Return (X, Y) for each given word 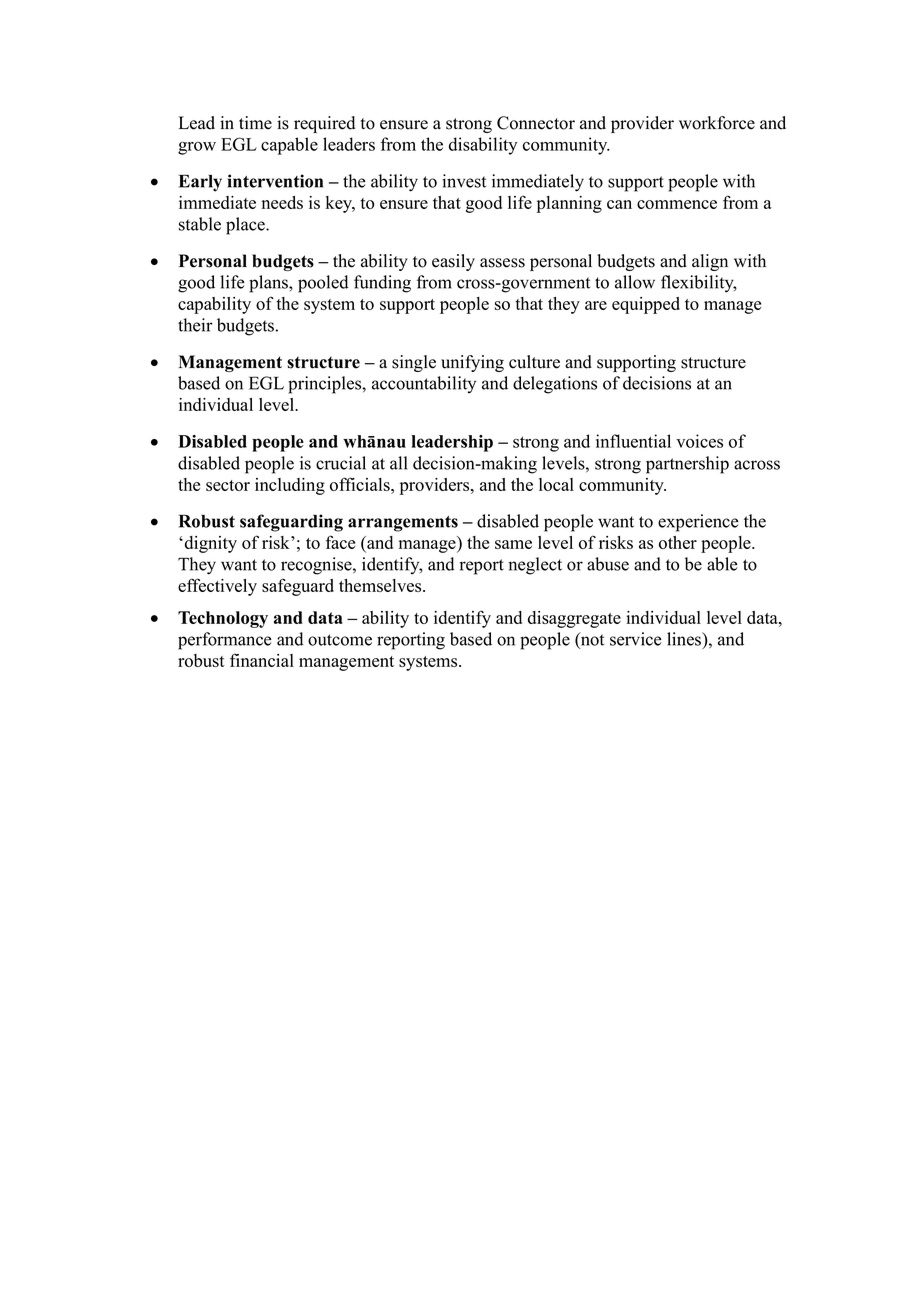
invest (464, 181)
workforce (717, 123)
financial (262, 660)
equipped (646, 305)
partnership (687, 465)
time (255, 123)
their (195, 325)
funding (382, 284)
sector (228, 485)
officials (361, 484)
